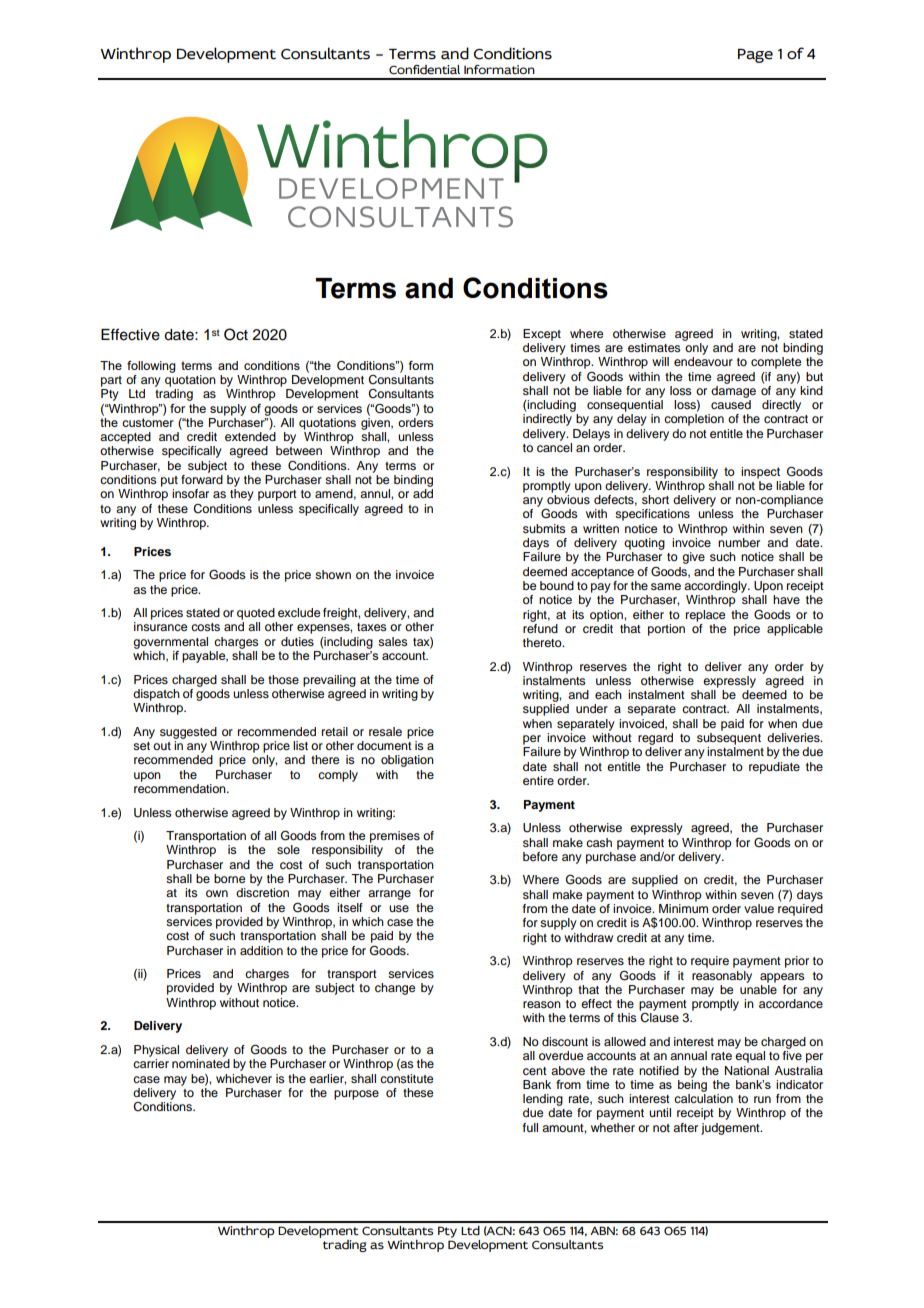  I want to click on constitute, so click(406, 1078).
